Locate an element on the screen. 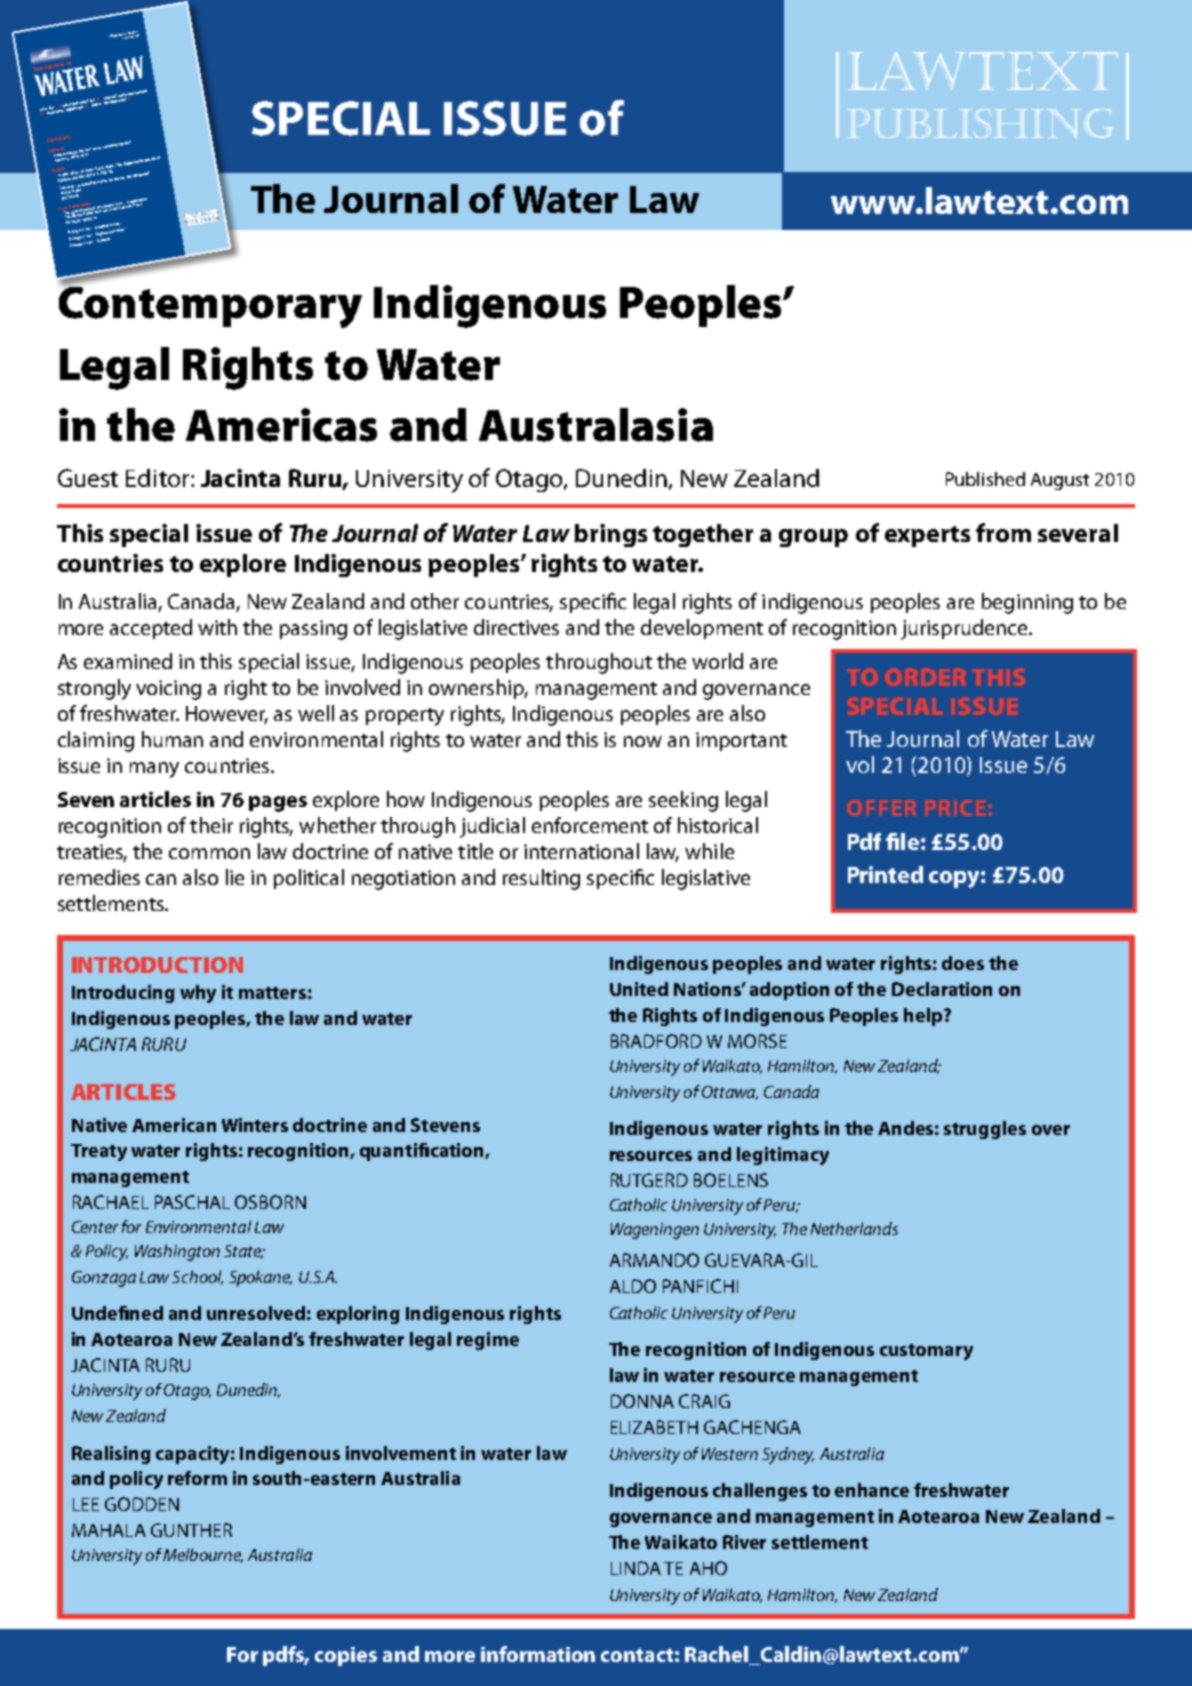 The image size is (1192, 1686). Melbourne is located at coordinates (203, 1555).
